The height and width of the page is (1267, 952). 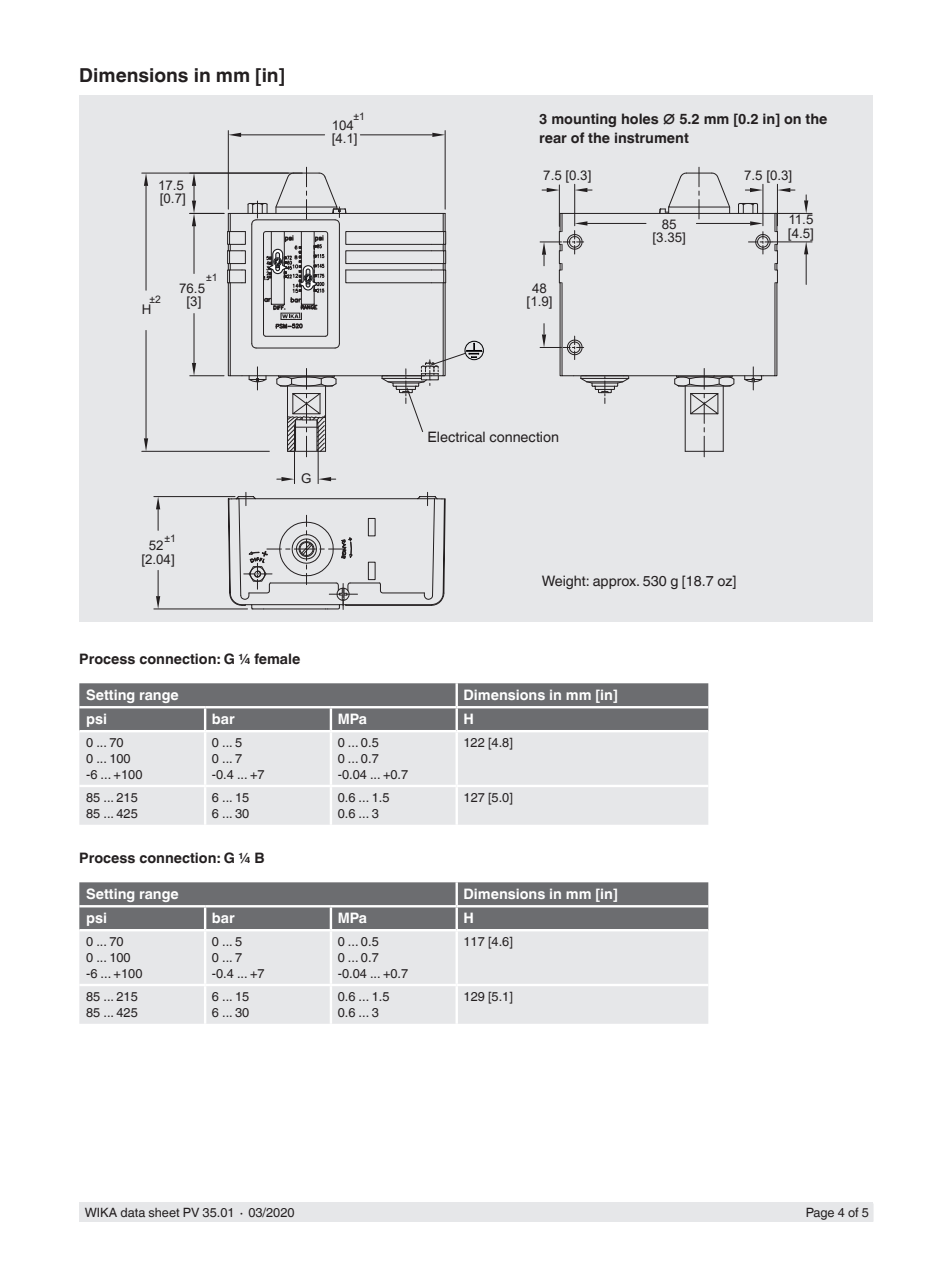 What do you see at coordinates (456, 436) in the page?
I see `Electrical` at bounding box center [456, 436].
